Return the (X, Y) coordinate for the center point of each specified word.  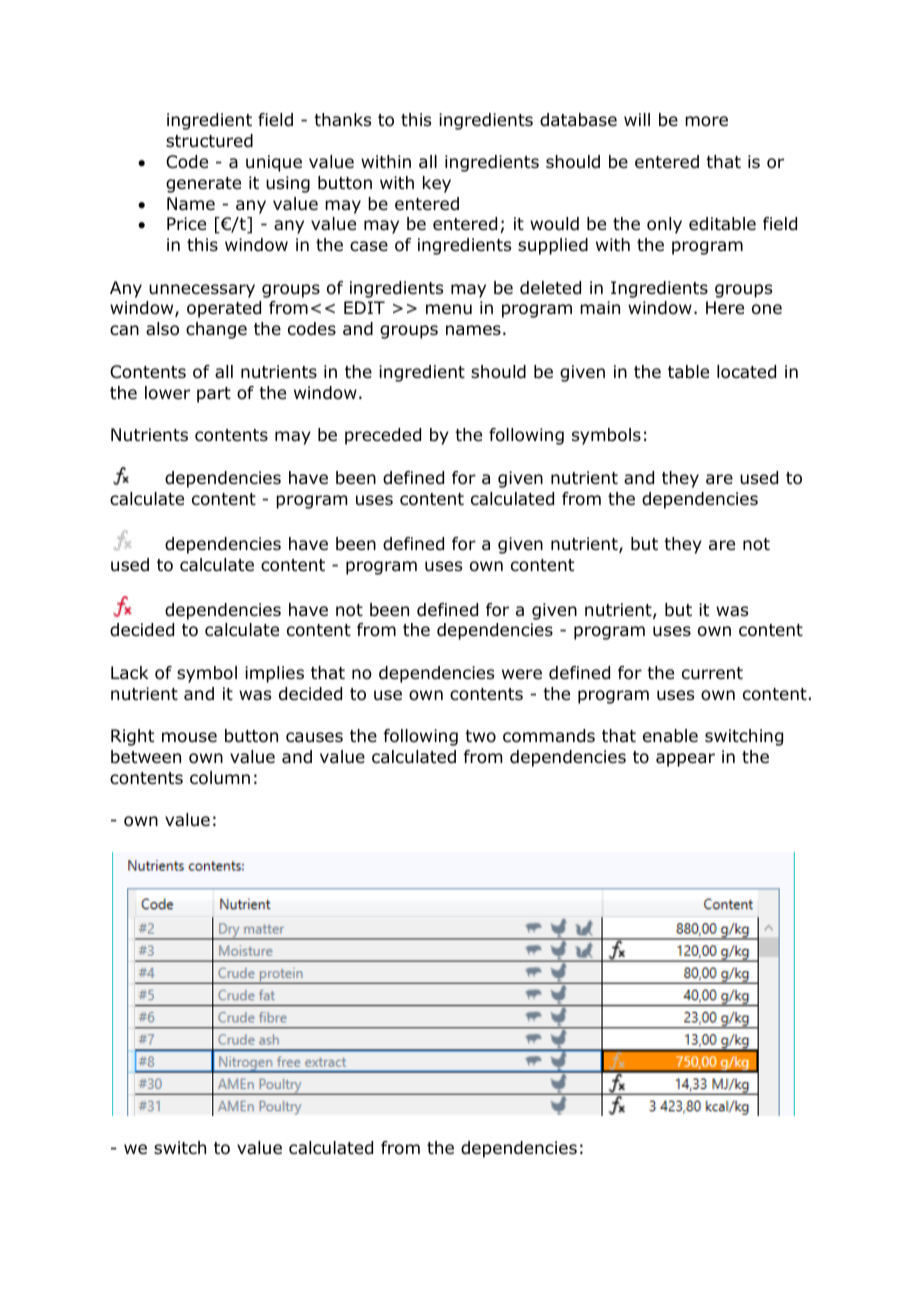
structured (209, 141)
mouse (189, 737)
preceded (383, 436)
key (437, 184)
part (214, 395)
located (746, 372)
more (706, 121)
